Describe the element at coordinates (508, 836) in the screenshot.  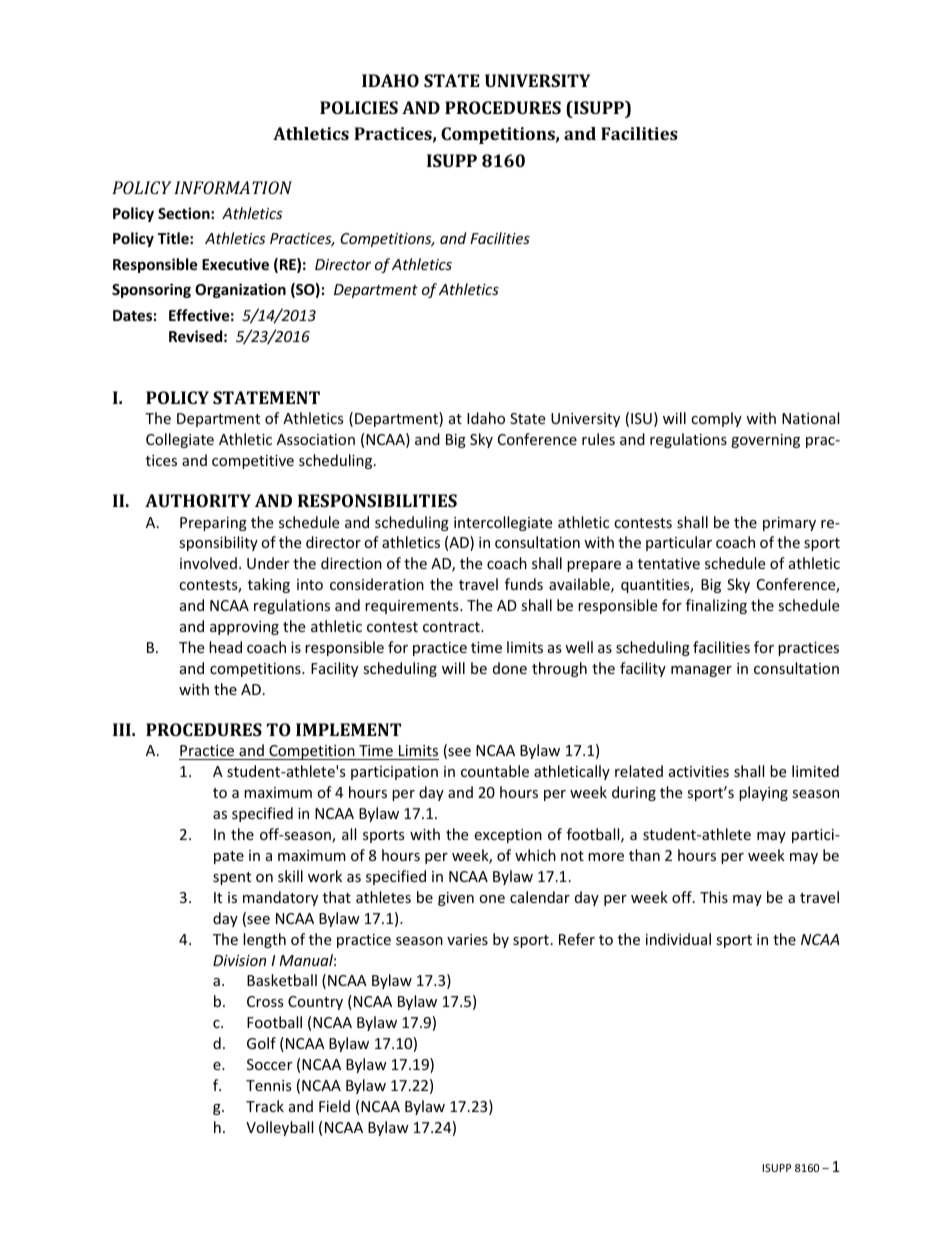
I see `exception` at that location.
